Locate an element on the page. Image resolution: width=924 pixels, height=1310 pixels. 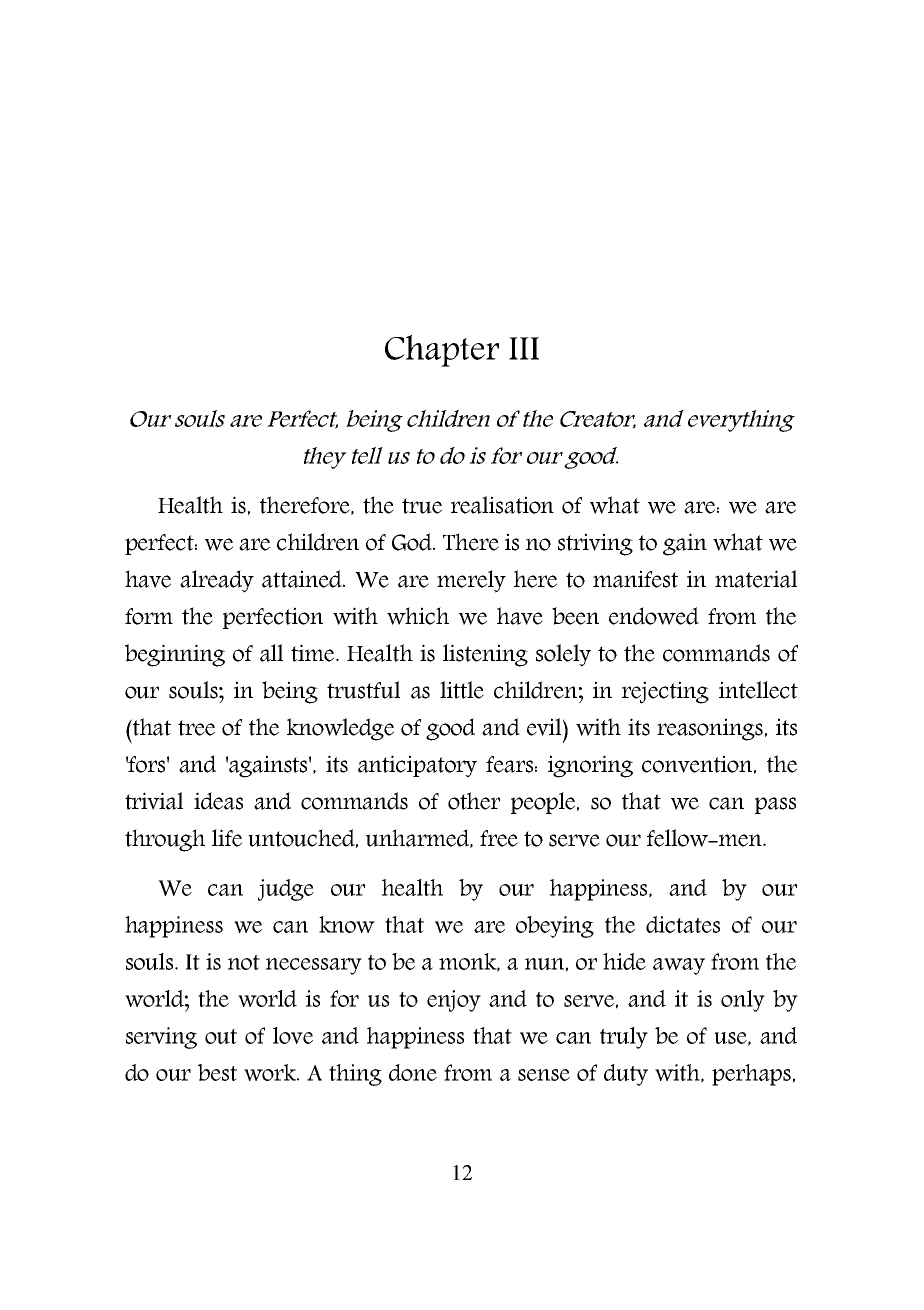
endowed is located at coordinates (654, 616).
